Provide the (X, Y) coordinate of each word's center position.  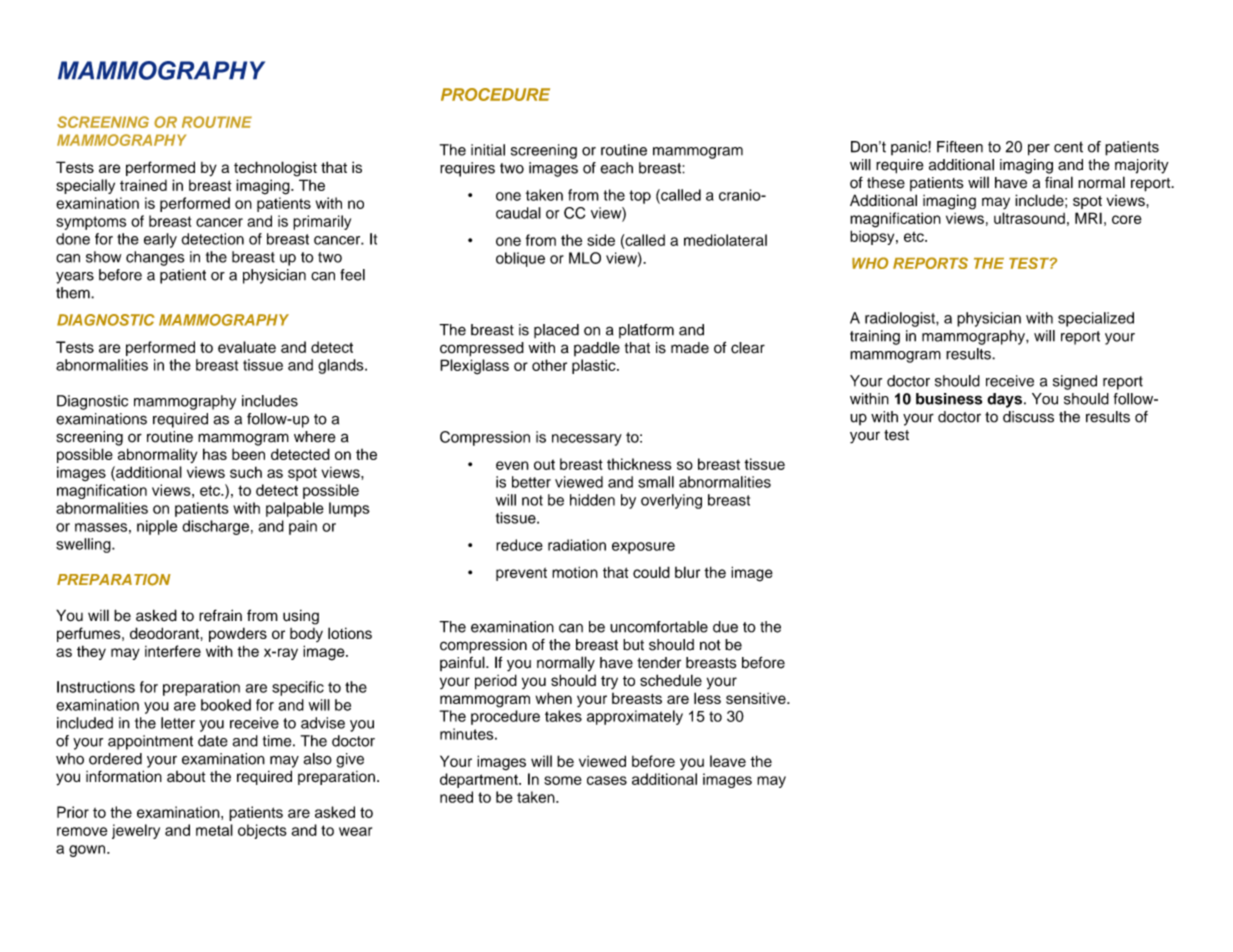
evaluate (247, 347)
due (725, 627)
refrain (220, 615)
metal (214, 830)
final (1059, 182)
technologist (275, 169)
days (1004, 400)
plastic (595, 366)
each (616, 168)
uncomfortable (659, 627)
